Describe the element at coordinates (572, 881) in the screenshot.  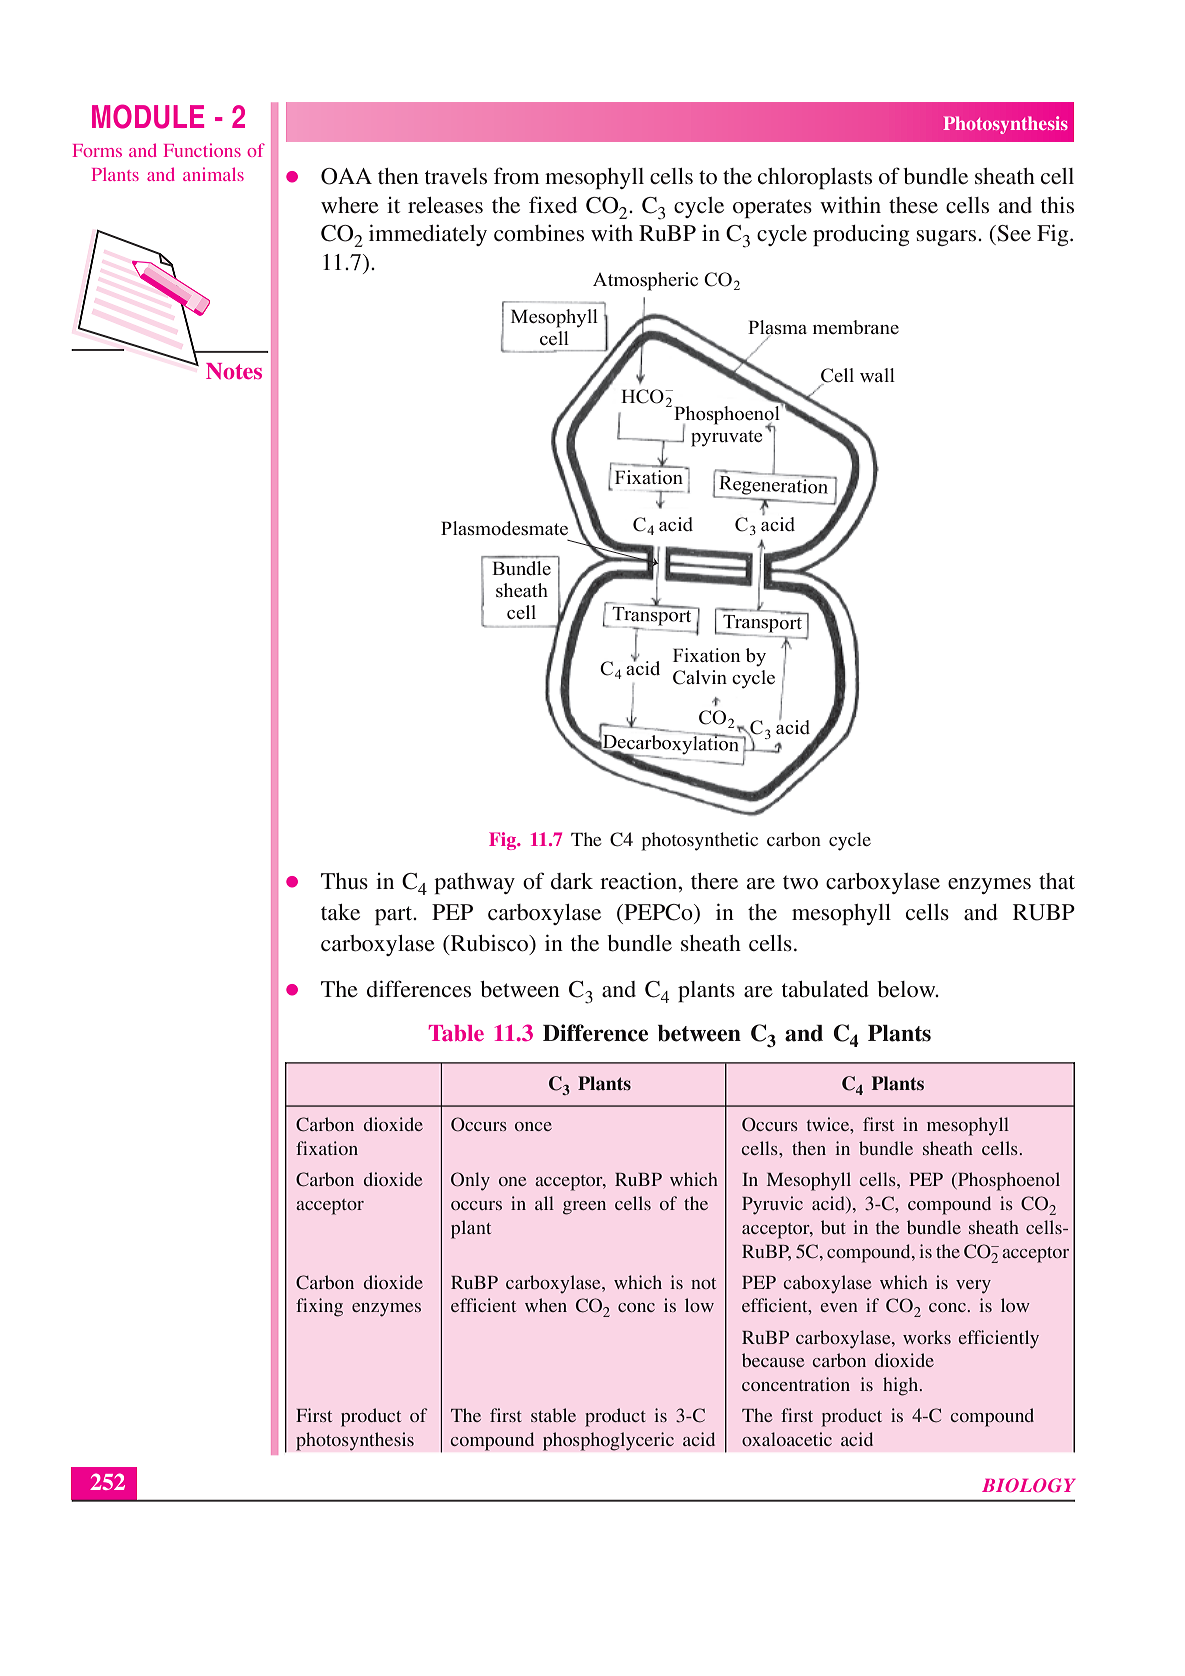
I see `dark` at that location.
